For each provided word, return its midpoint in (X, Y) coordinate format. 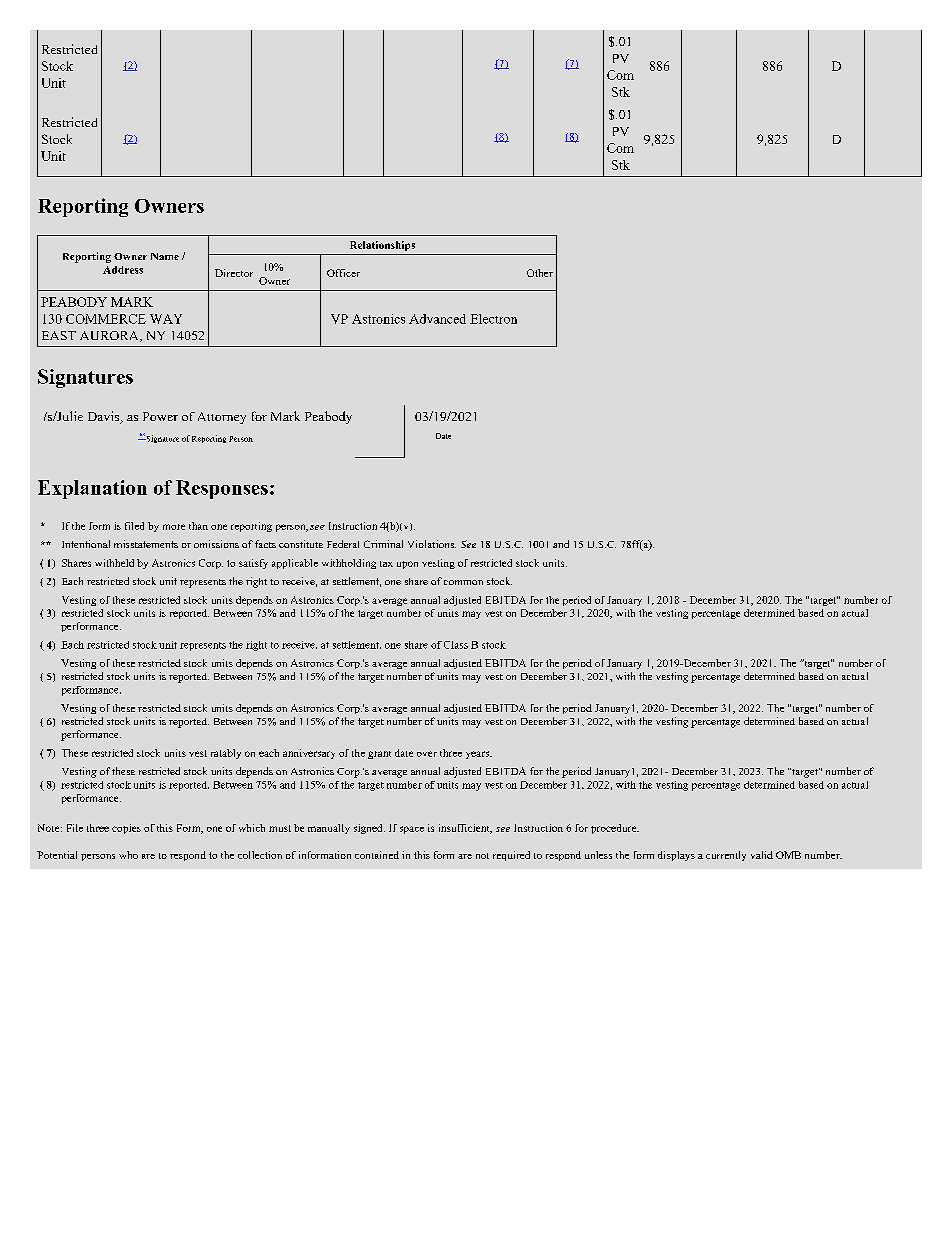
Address (123, 270)
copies (126, 829)
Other (540, 273)
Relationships (382, 246)
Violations (432, 544)
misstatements (146, 544)
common (463, 582)
